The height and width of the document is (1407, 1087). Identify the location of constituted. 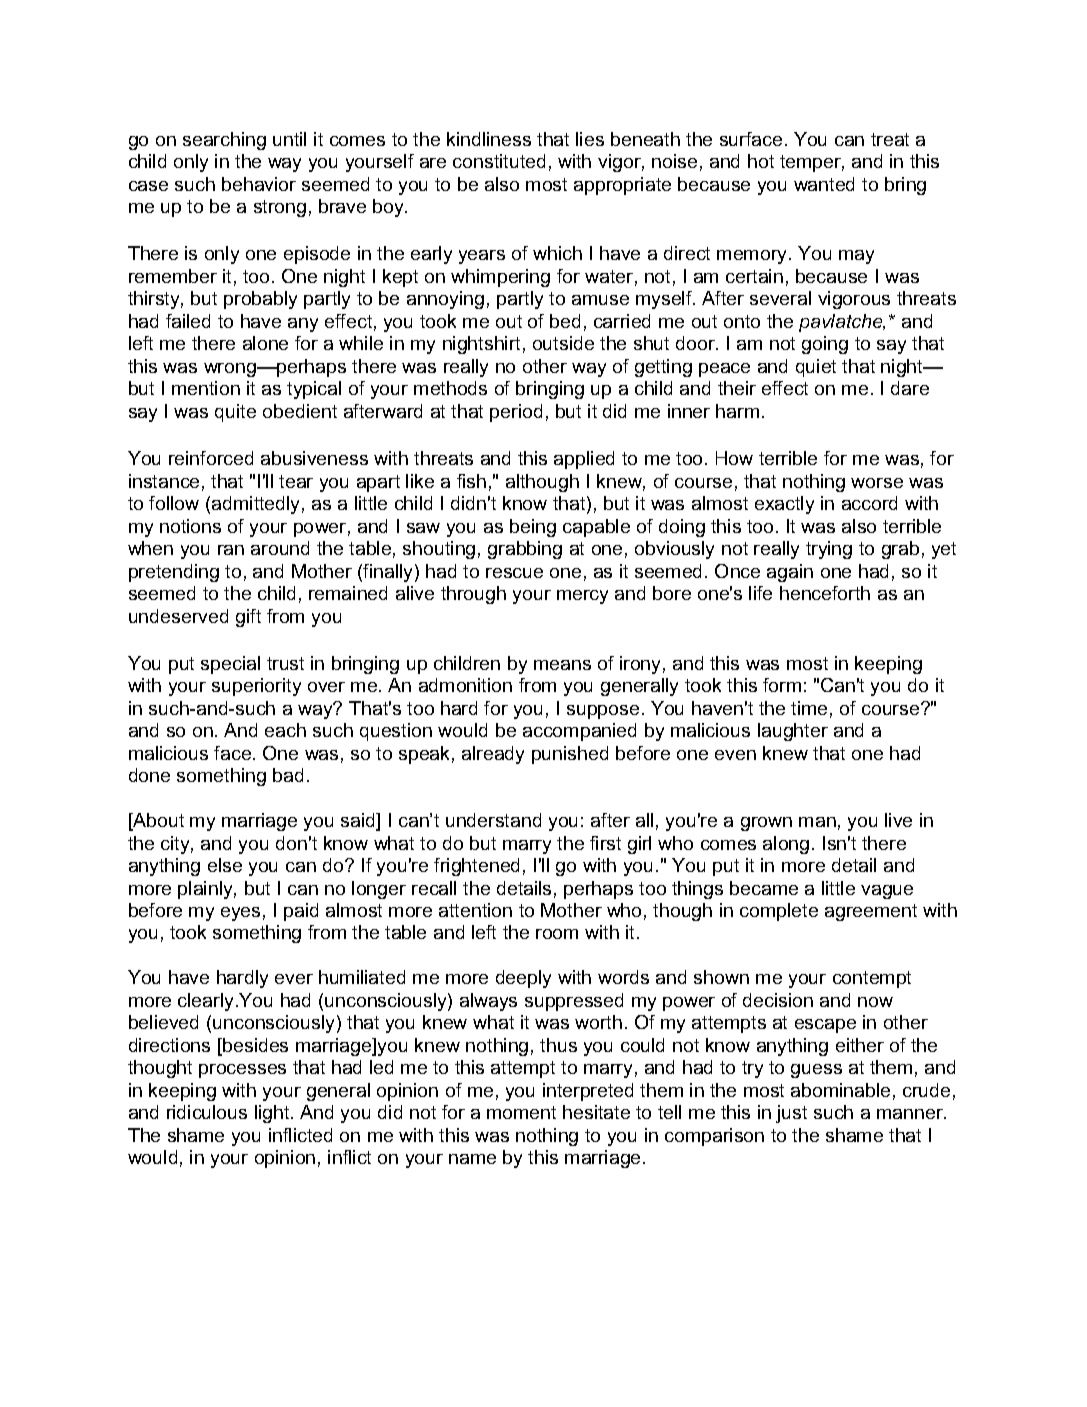
(499, 161).
